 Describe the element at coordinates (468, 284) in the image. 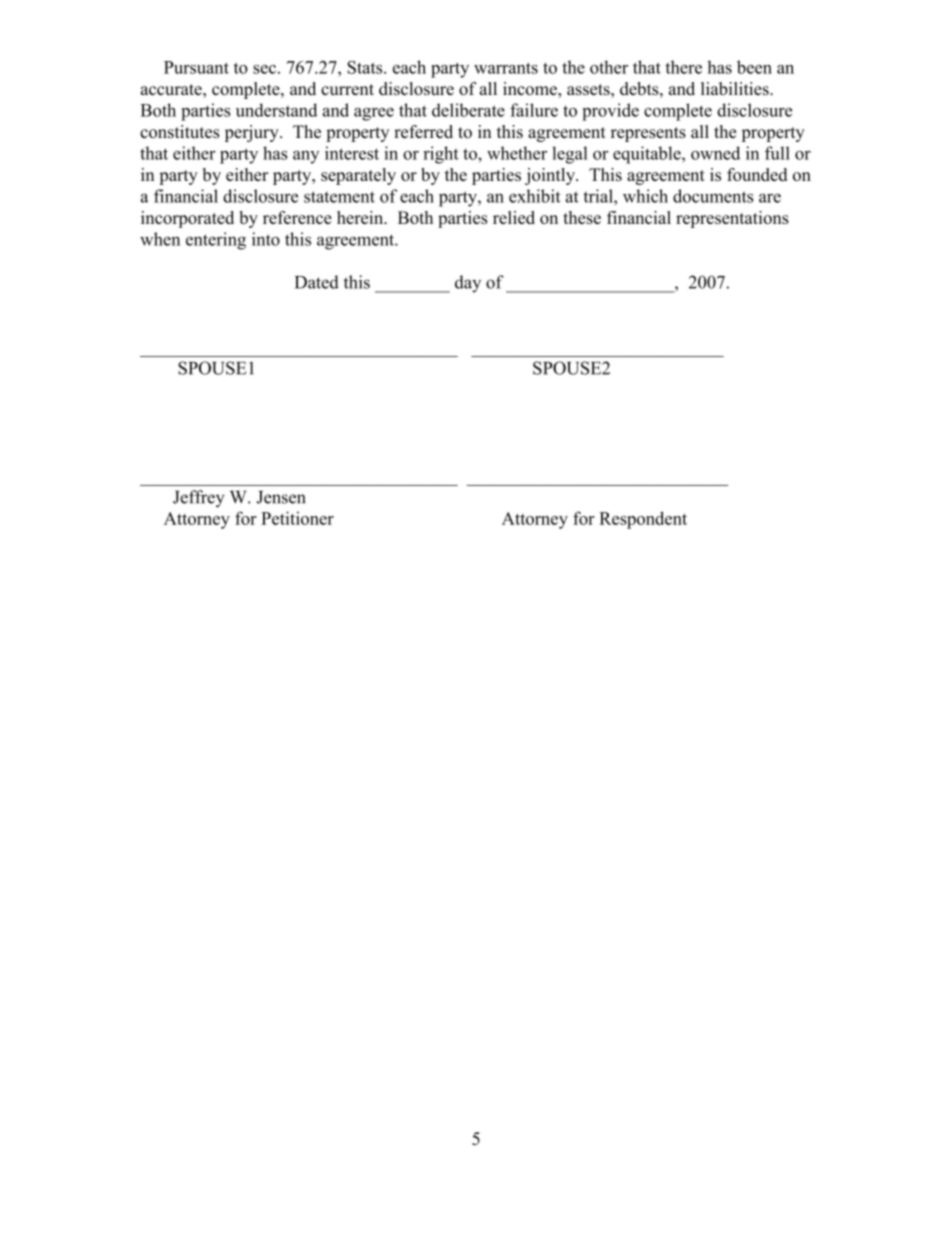

I see `day` at that location.
